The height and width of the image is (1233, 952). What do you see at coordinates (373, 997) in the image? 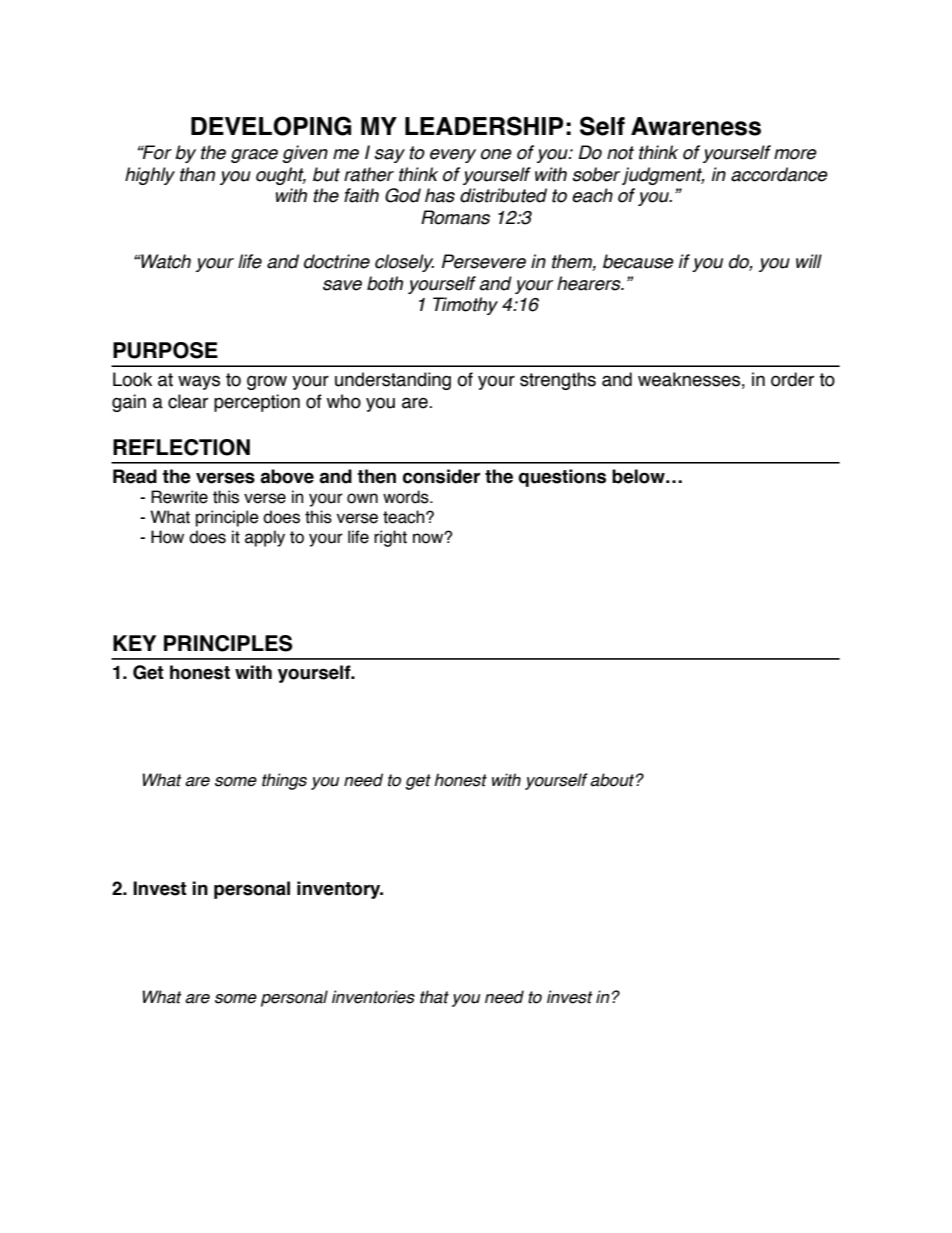
I see `inventories` at bounding box center [373, 997].
